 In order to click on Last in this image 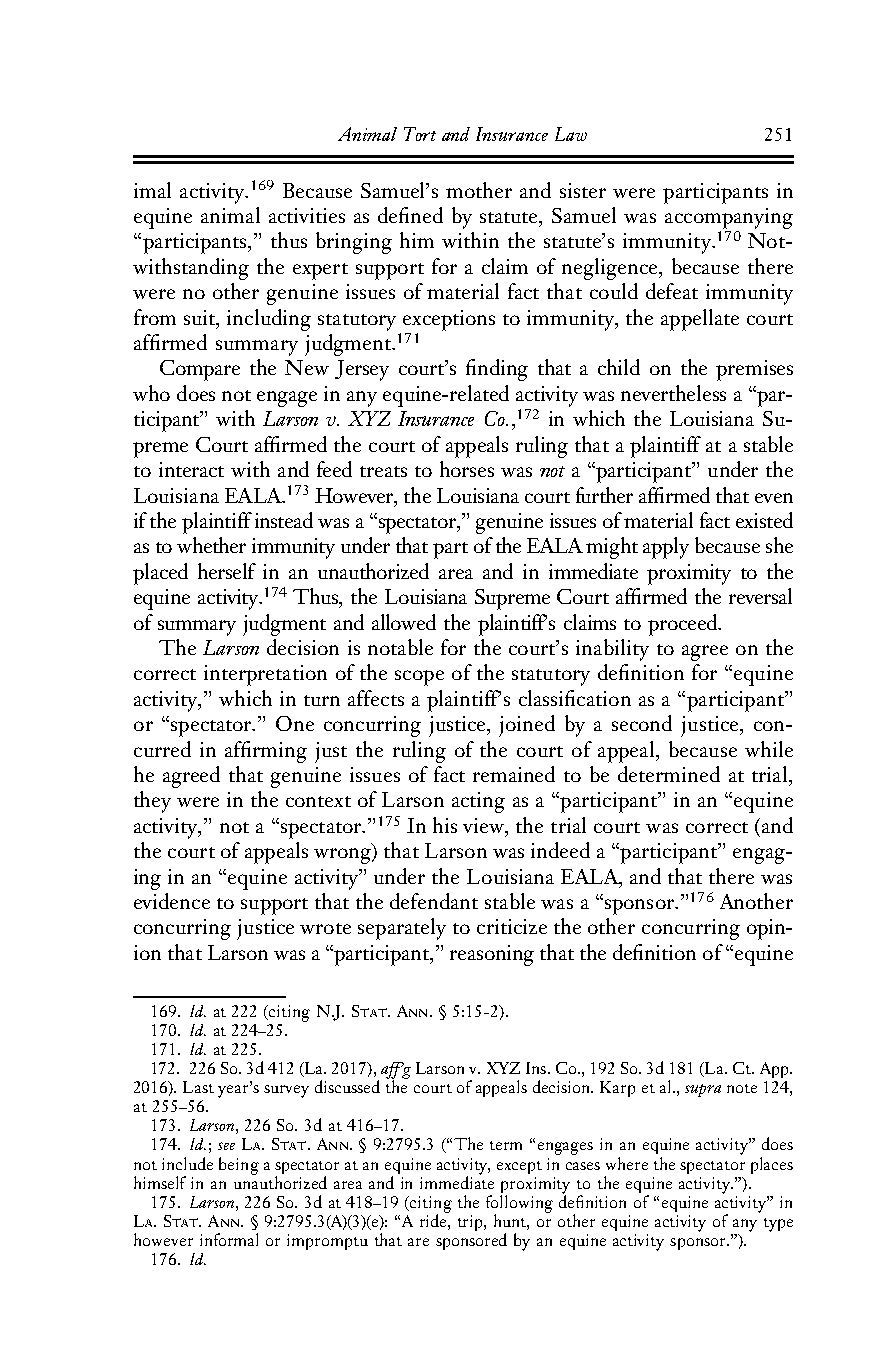, I will do `click(198, 1087)`.
